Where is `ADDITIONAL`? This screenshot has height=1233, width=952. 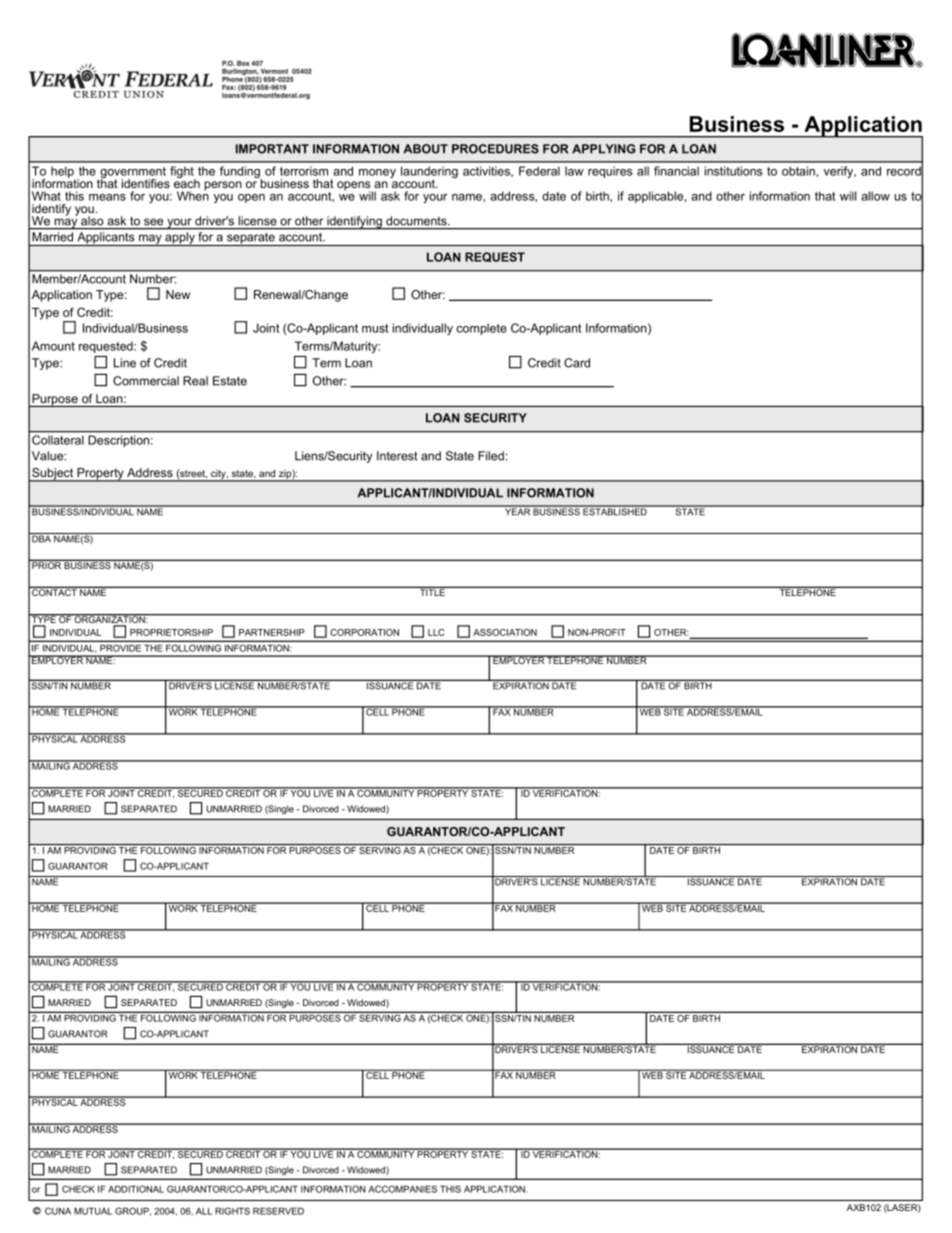 ADDITIONAL is located at coordinates (136, 1189).
